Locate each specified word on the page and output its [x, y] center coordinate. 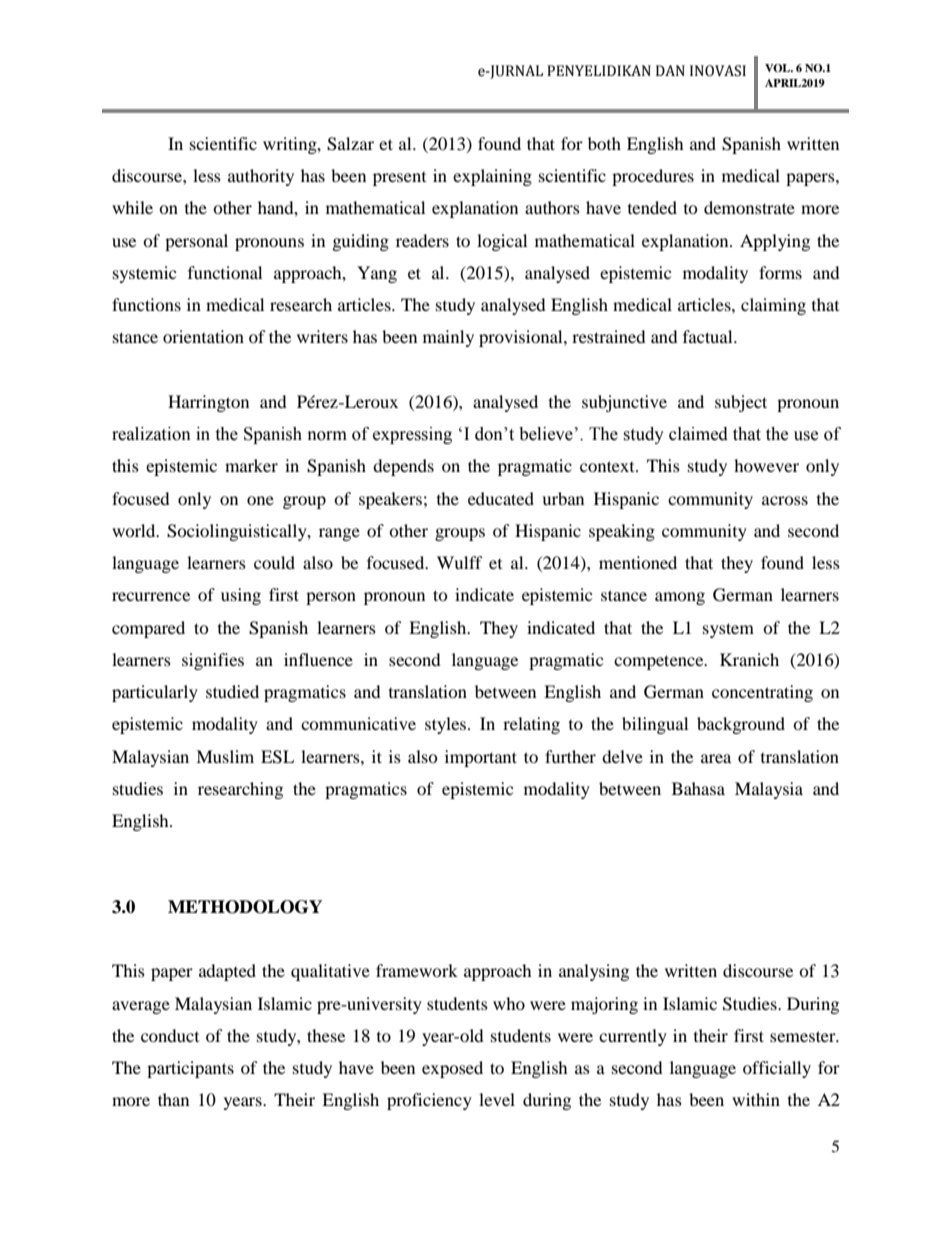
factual [709, 336]
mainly [448, 338]
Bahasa [698, 788]
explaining [492, 177]
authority [261, 177]
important [481, 758]
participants [190, 1069]
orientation [203, 336]
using [241, 596]
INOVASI [718, 71]
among [680, 598]
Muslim [225, 756]
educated [501, 498]
